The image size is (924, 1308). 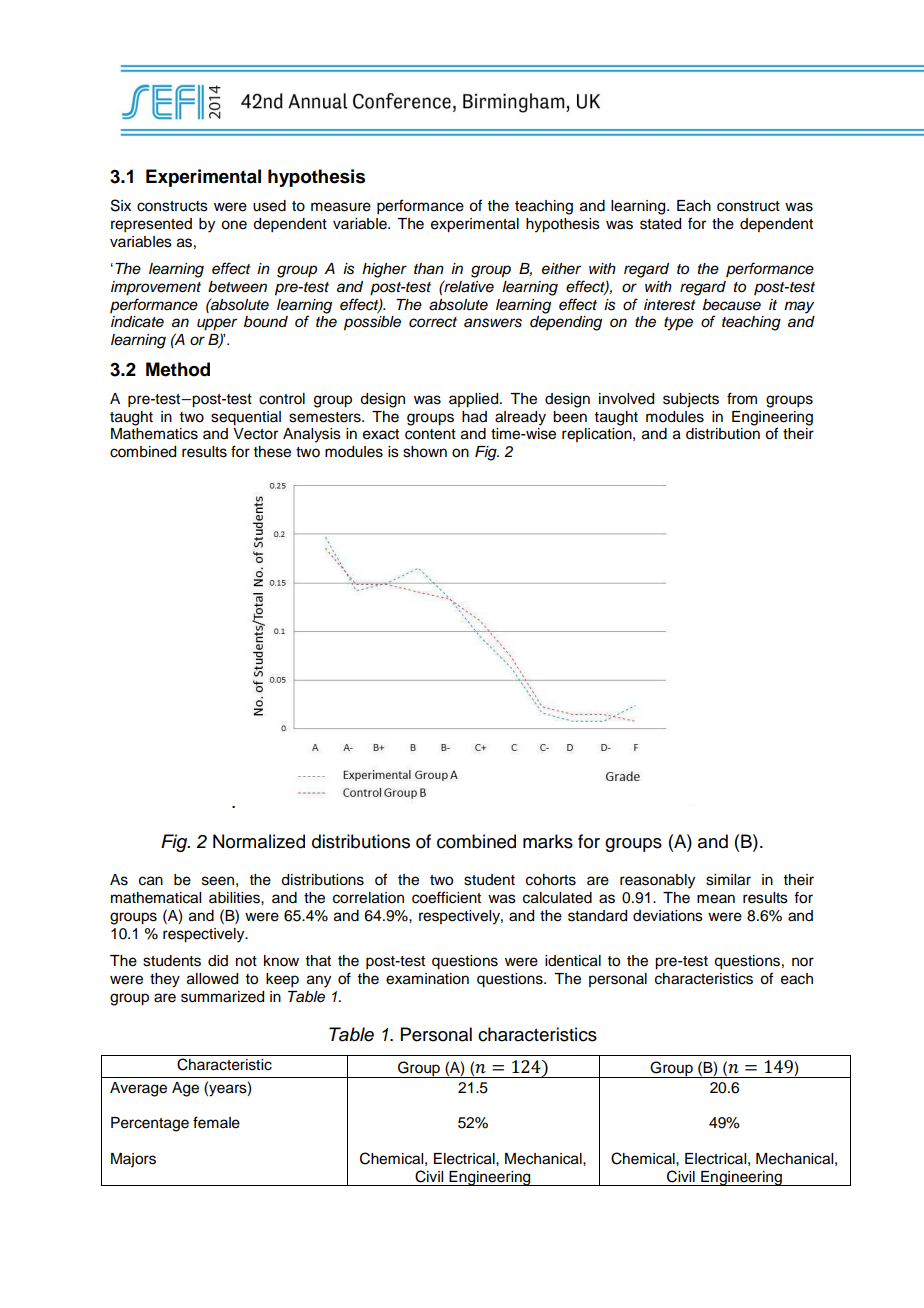 What do you see at coordinates (548, 841) in the screenshot?
I see `marks` at bounding box center [548, 841].
